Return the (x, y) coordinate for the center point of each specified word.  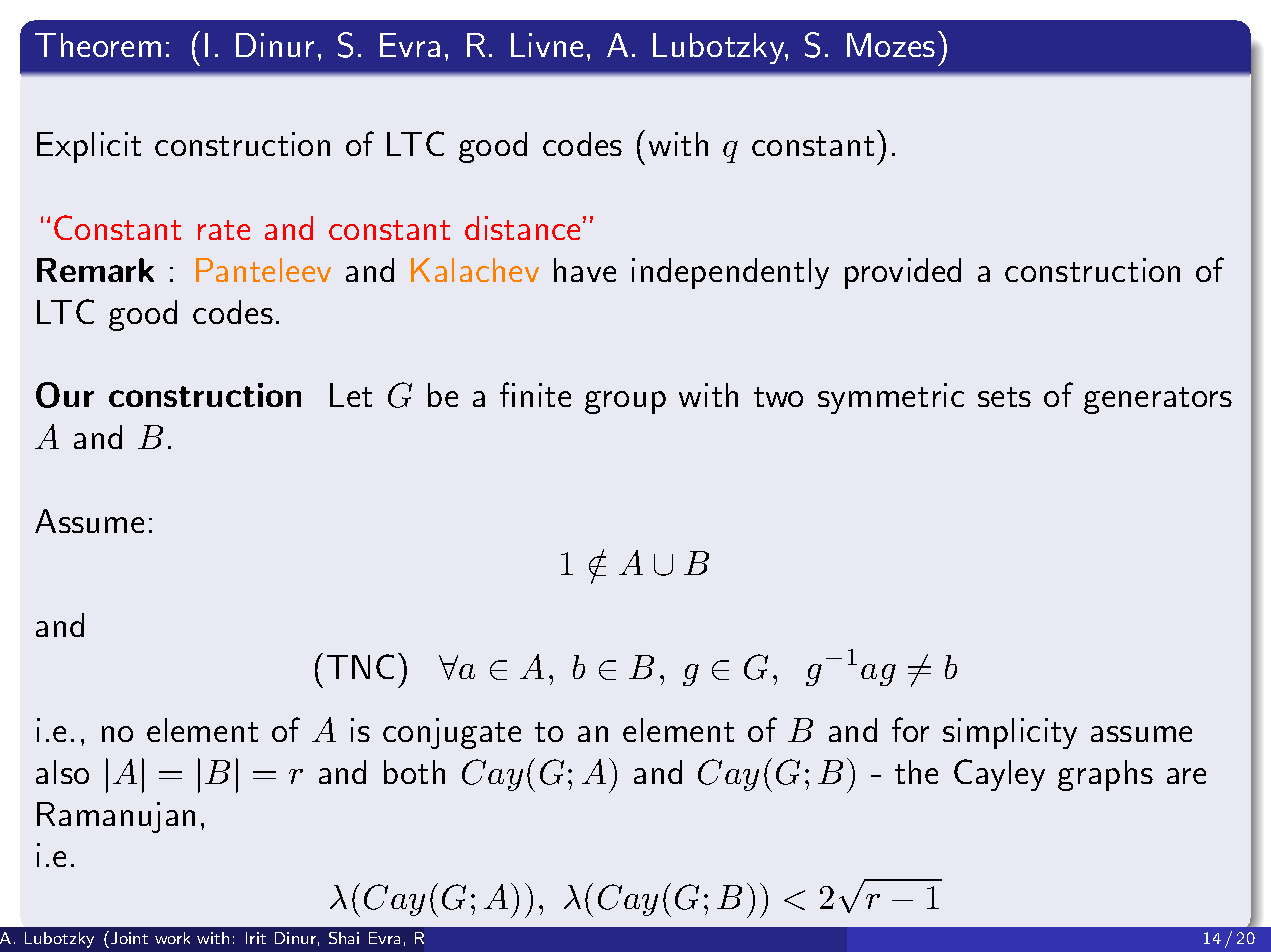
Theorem (98, 45)
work (172, 938)
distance (522, 228)
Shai (344, 938)
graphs (1105, 775)
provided (903, 273)
